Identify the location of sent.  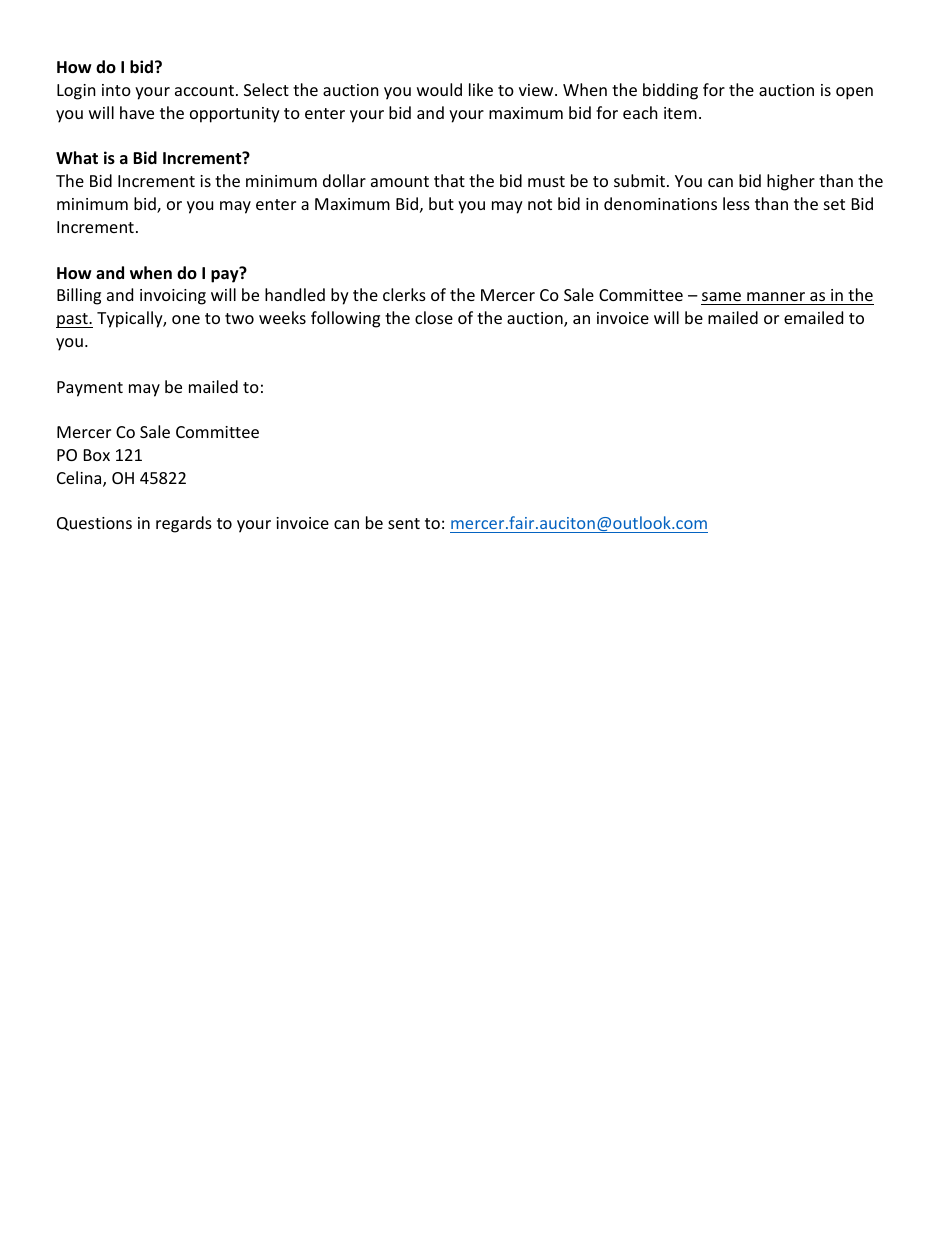
(404, 523).
